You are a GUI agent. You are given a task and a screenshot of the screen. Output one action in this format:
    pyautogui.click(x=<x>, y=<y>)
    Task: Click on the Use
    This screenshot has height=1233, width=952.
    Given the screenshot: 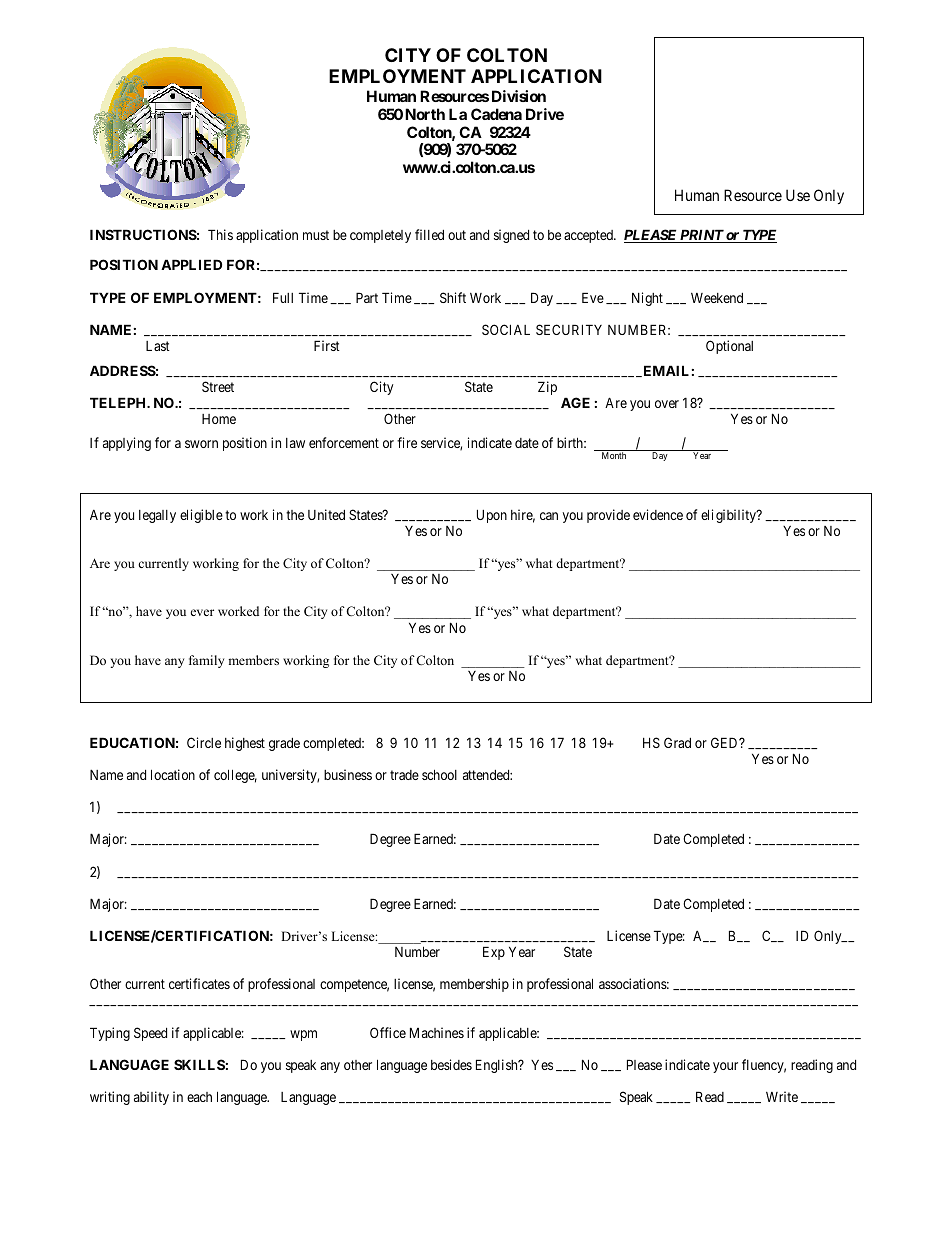 What is the action you would take?
    pyautogui.click(x=798, y=195)
